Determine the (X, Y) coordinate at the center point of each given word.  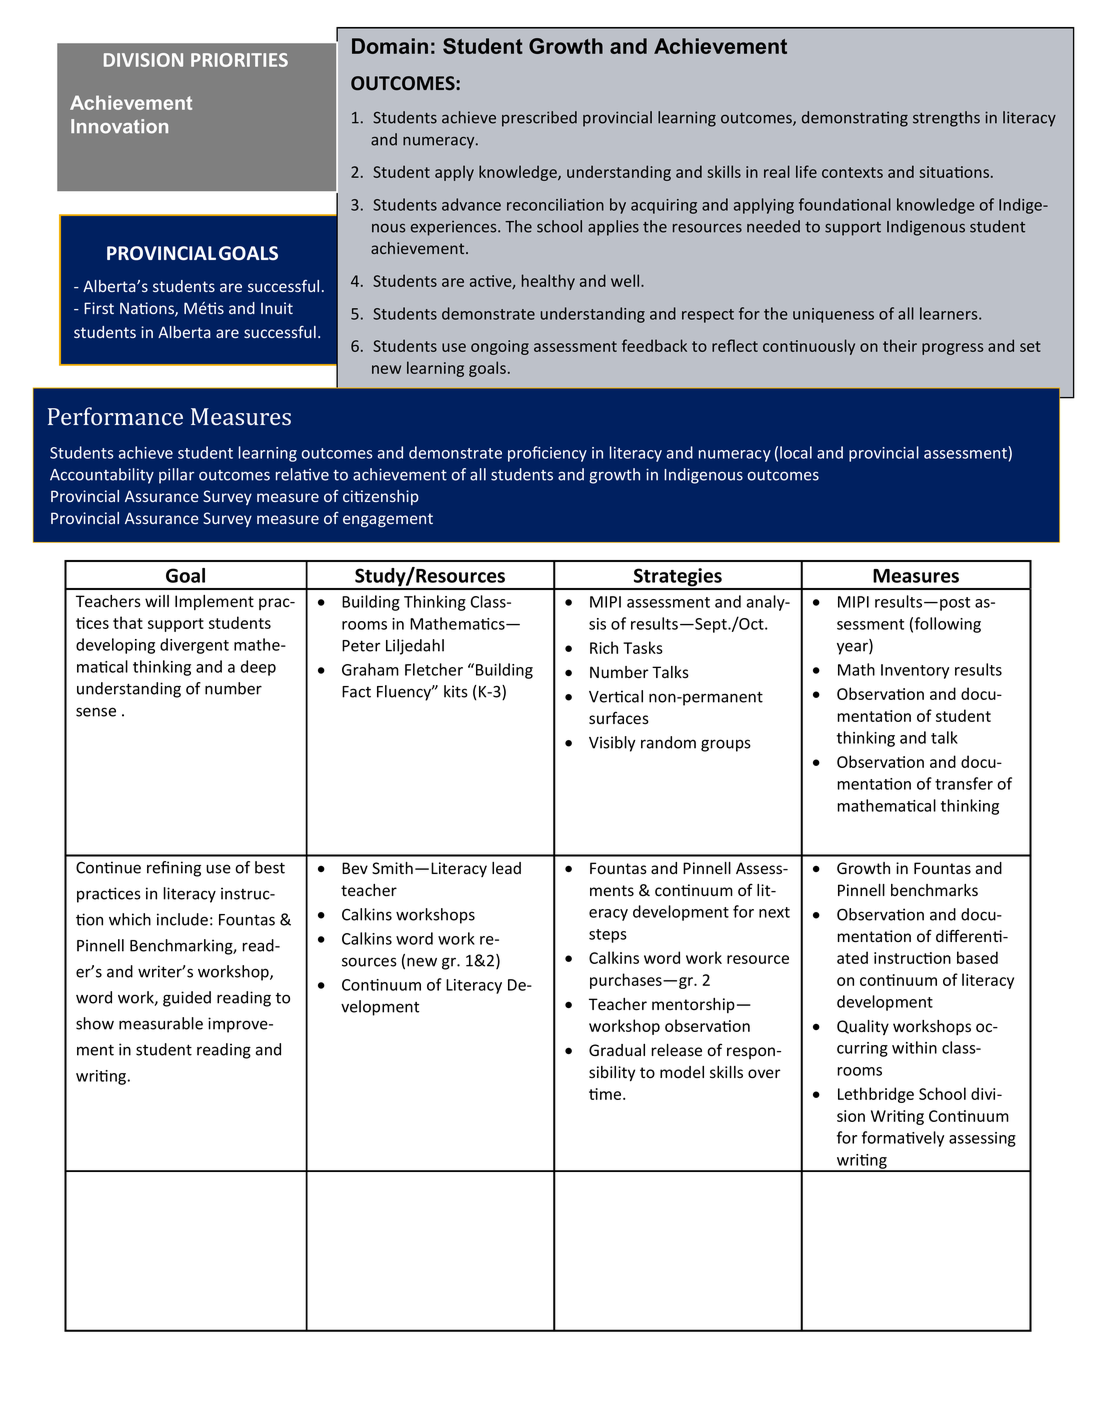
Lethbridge (876, 1095)
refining (174, 869)
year (853, 648)
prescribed (539, 119)
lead (506, 868)
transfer (964, 783)
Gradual (617, 1050)
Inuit (277, 308)
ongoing (500, 347)
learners (950, 313)
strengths (946, 119)
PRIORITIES (239, 60)
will (157, 601)
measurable (161, 1023)
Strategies (678, 578)
